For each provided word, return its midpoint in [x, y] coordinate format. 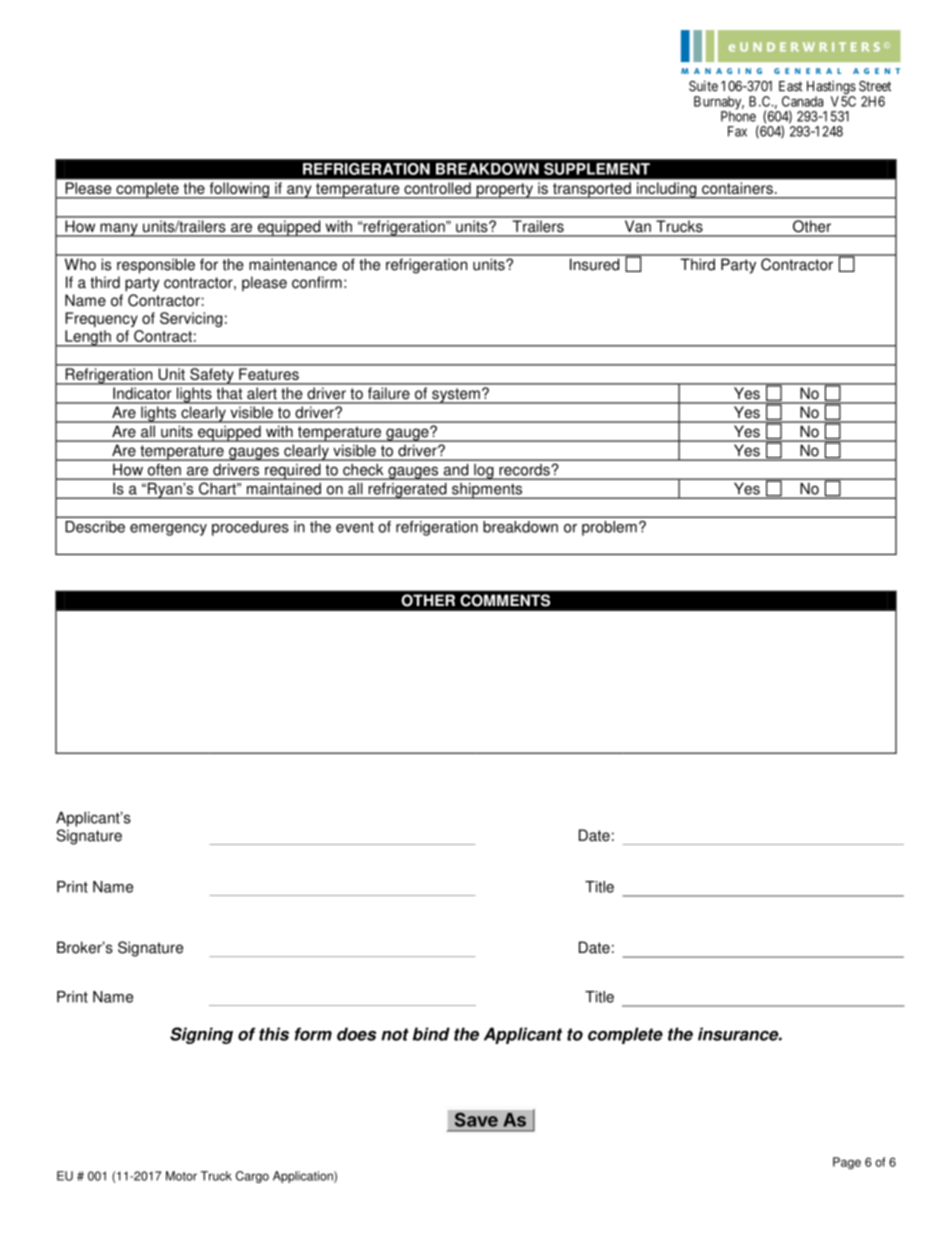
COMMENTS [505, 600]
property [504, 191]
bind [431, 1034]
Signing [201, 1035]
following [239, 190]
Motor [181, 1176]
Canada [802, 101]
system [456, 396]
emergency [168, 530]
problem [609, 528]
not [395, 1034]
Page [847, 1163]
